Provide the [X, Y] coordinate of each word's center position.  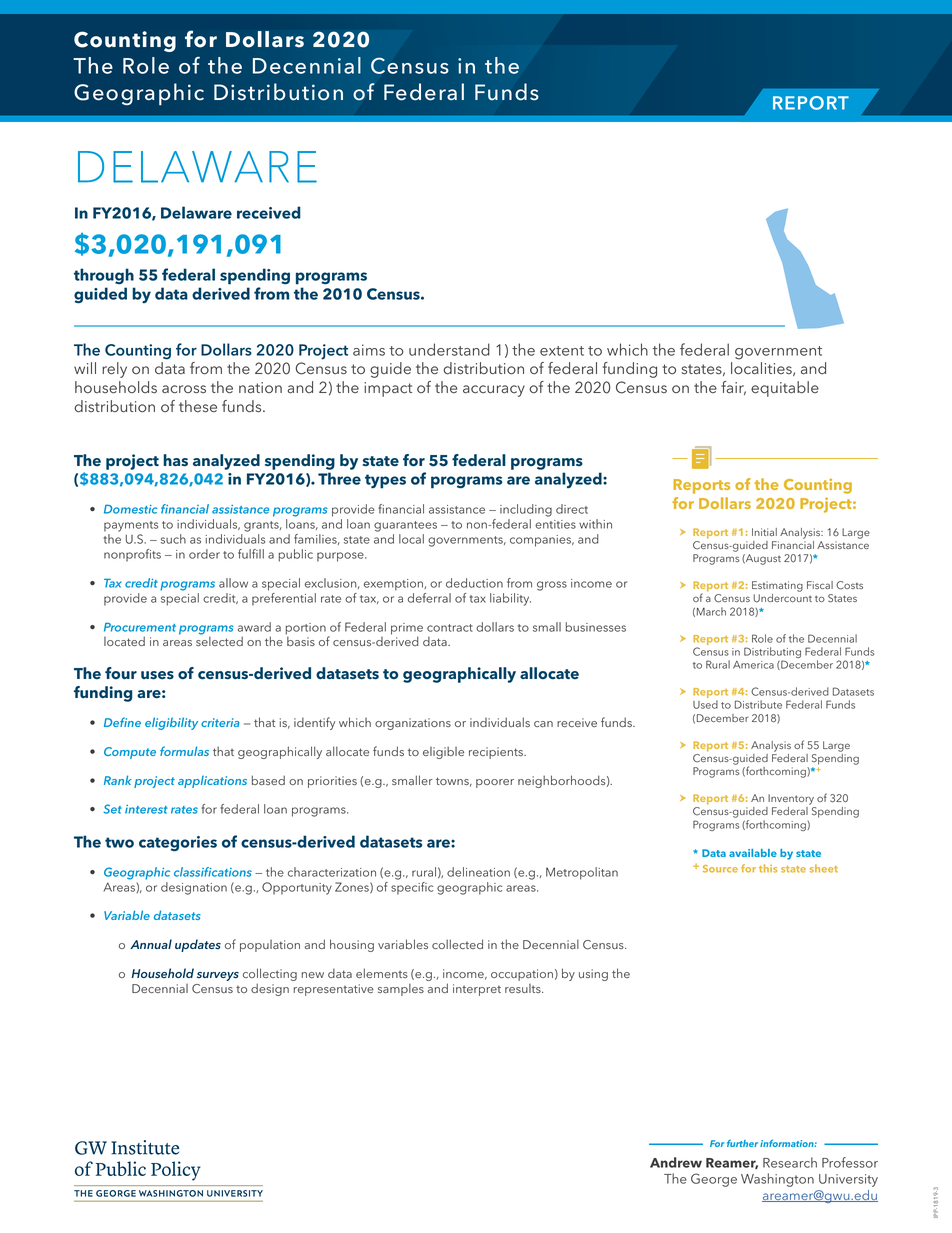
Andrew [676, 1162]
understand [449, 349]
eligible [443, 752]
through [104, 276]
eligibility [171, 723]
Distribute [758, 704]
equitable [785, 389]
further [742, 1143]
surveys [218, 976]
